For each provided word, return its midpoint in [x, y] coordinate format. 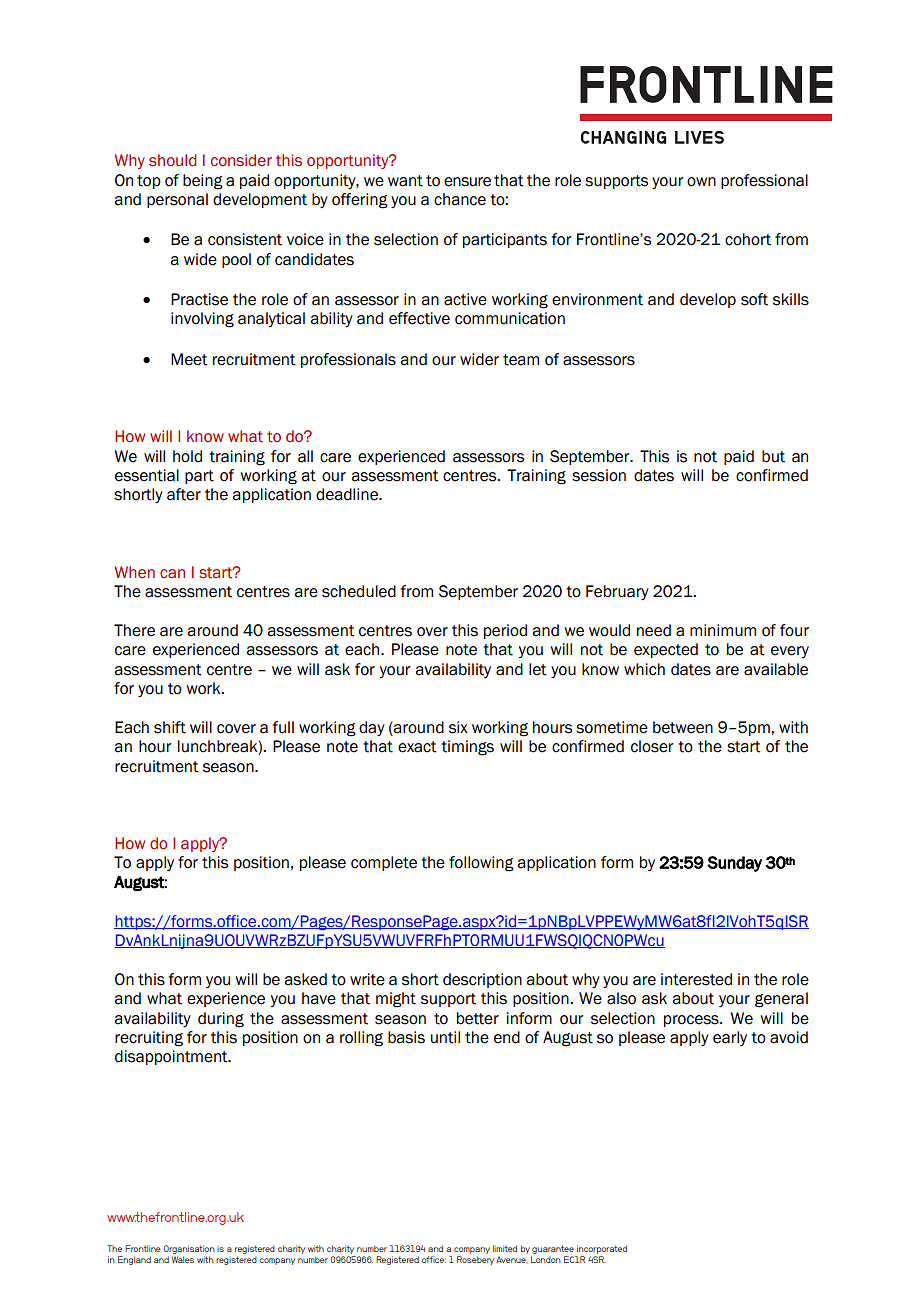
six [458, 727]
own [701, 182]
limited [505, 1248]
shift [170, 727]
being [203, 182]
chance [460, 199]
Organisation [189, 1249]
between [683, 727]
